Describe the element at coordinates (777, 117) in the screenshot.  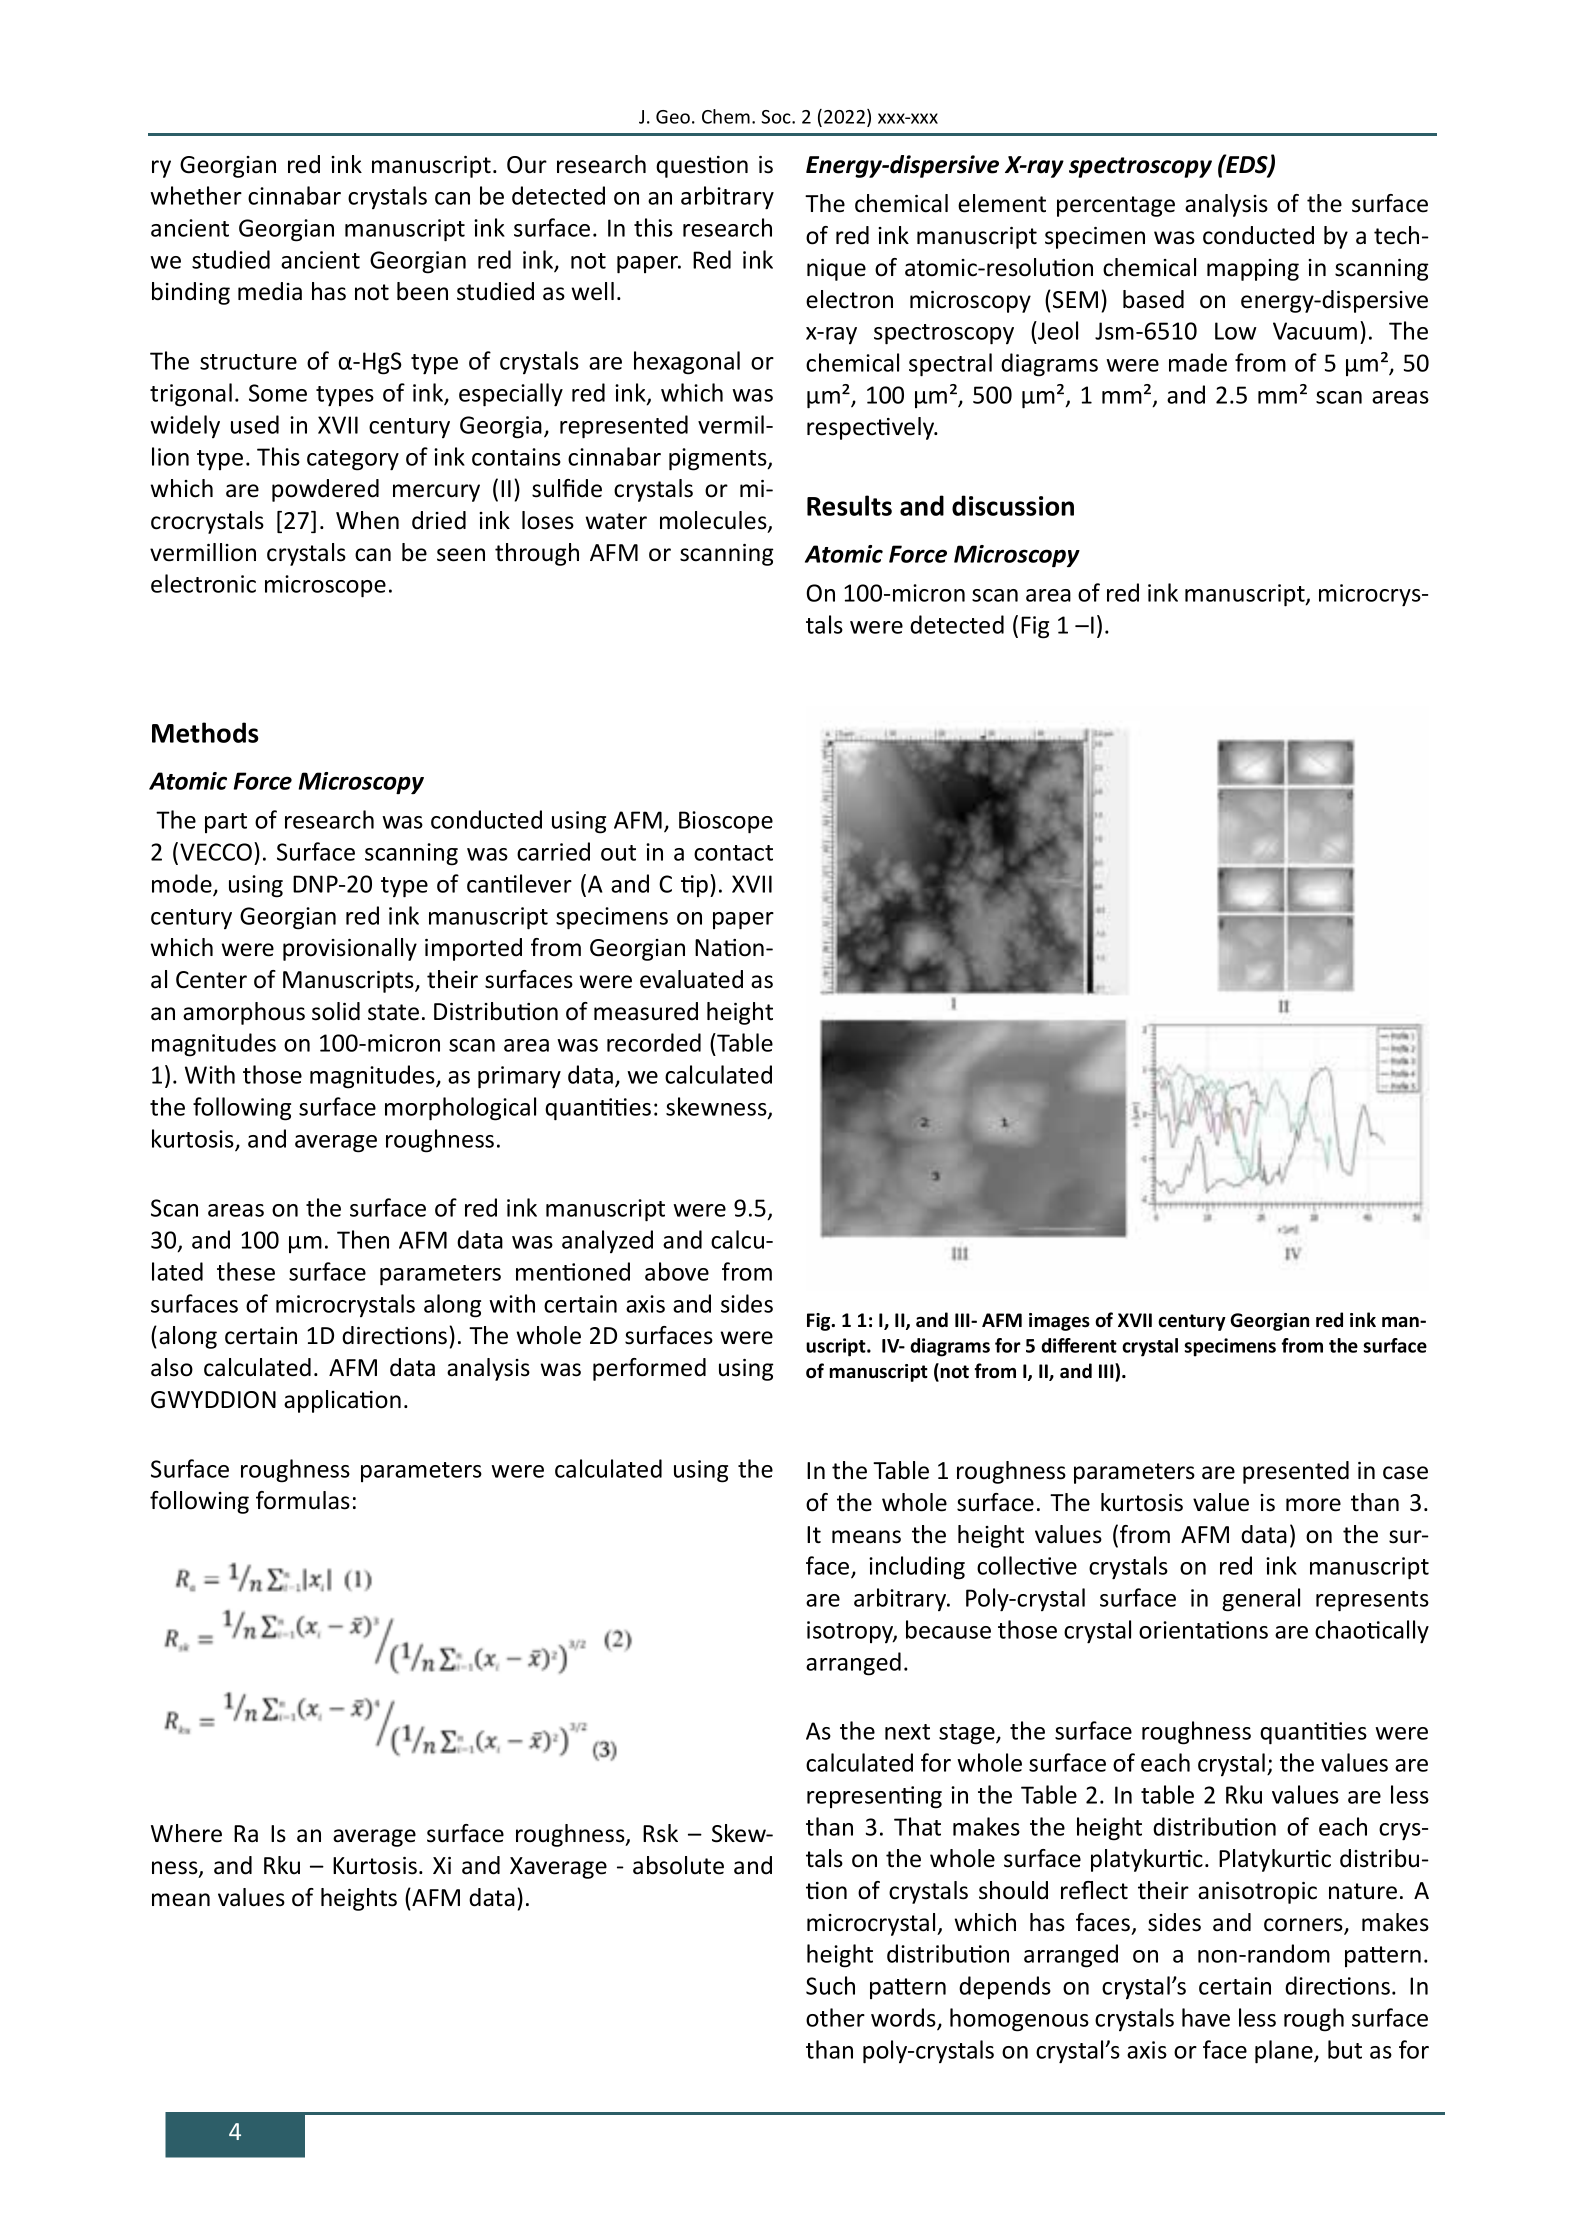
I see `Soc` at that location.
